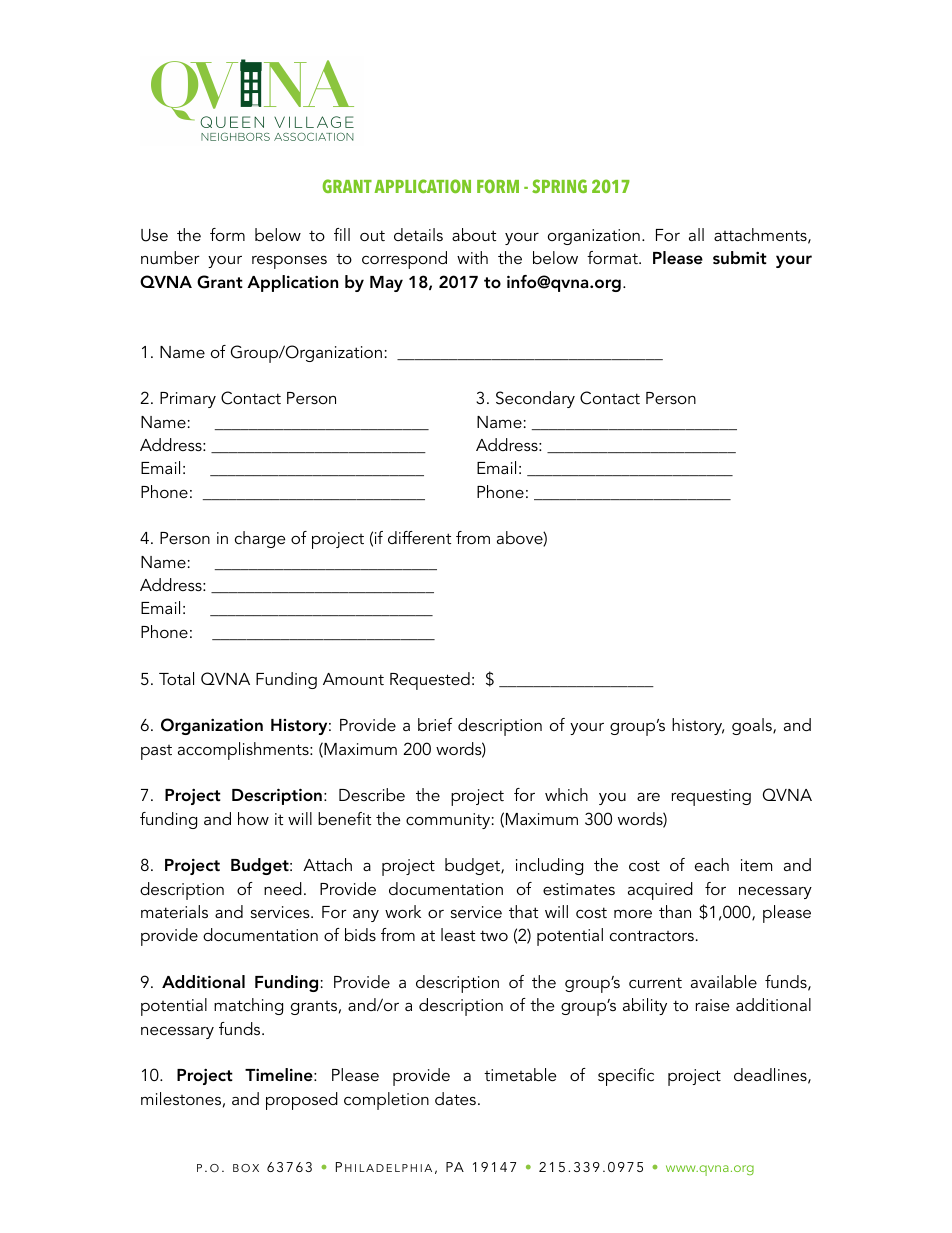 The image size is (952, 1233). I want to click on charge, so click(260, 539).
